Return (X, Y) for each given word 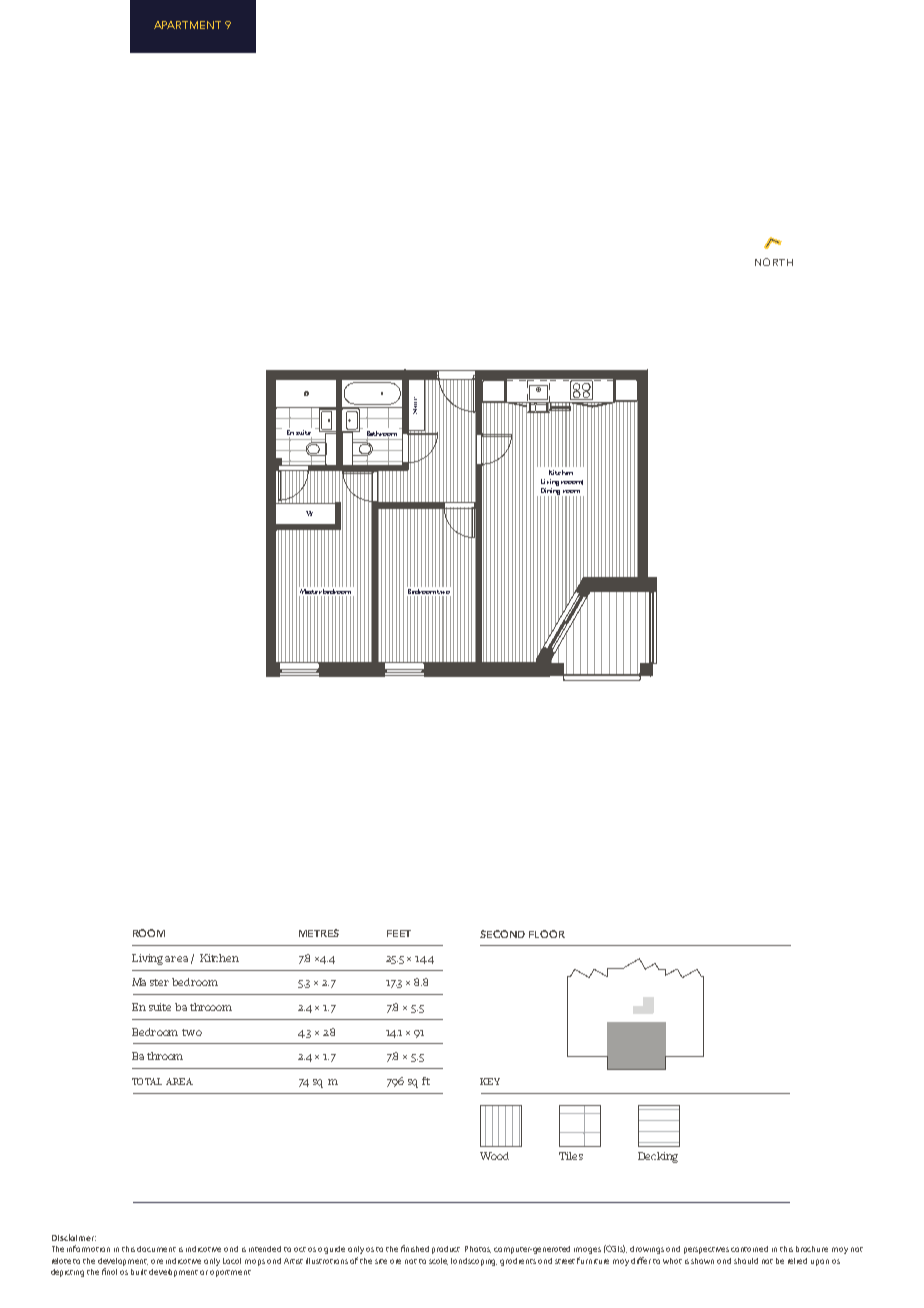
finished (415, 1248)
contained (749, 1249)
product (446, 1250)
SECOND (502, 934)
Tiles (571, 1156)
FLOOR (547, 934)
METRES (319, 933)
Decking (658, 1157)
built (139, 1272)
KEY (490, 1081)
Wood (494, 1156)
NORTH (774, 262)
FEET (399, 933)
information (88, 1248)
